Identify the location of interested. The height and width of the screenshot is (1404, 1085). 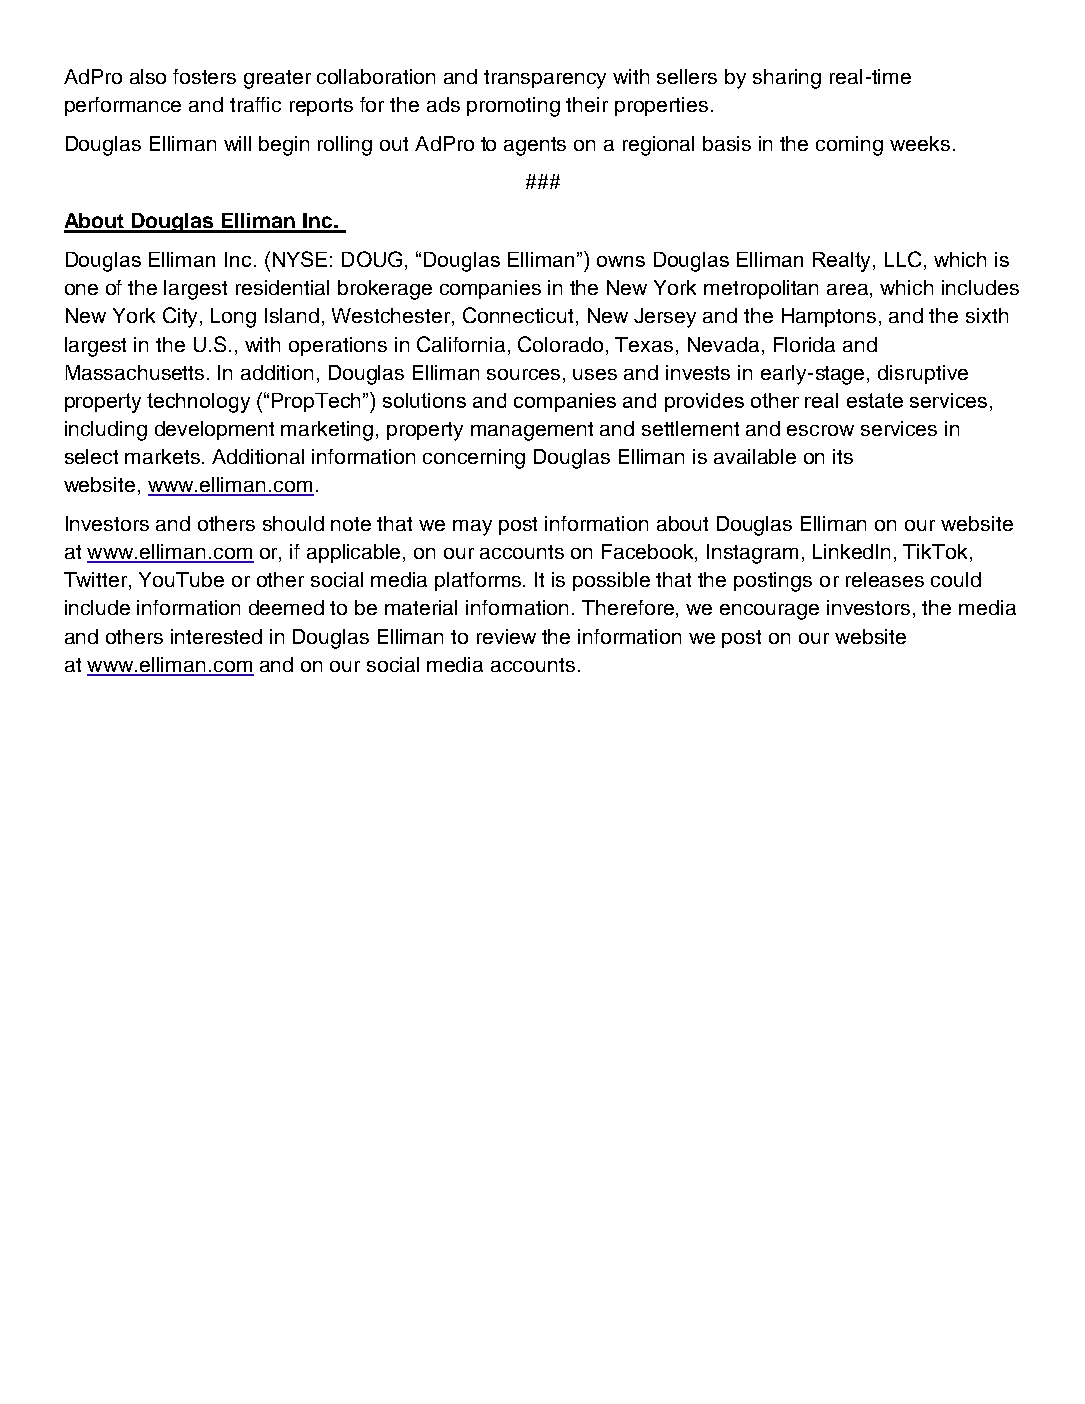
(216, 636).
